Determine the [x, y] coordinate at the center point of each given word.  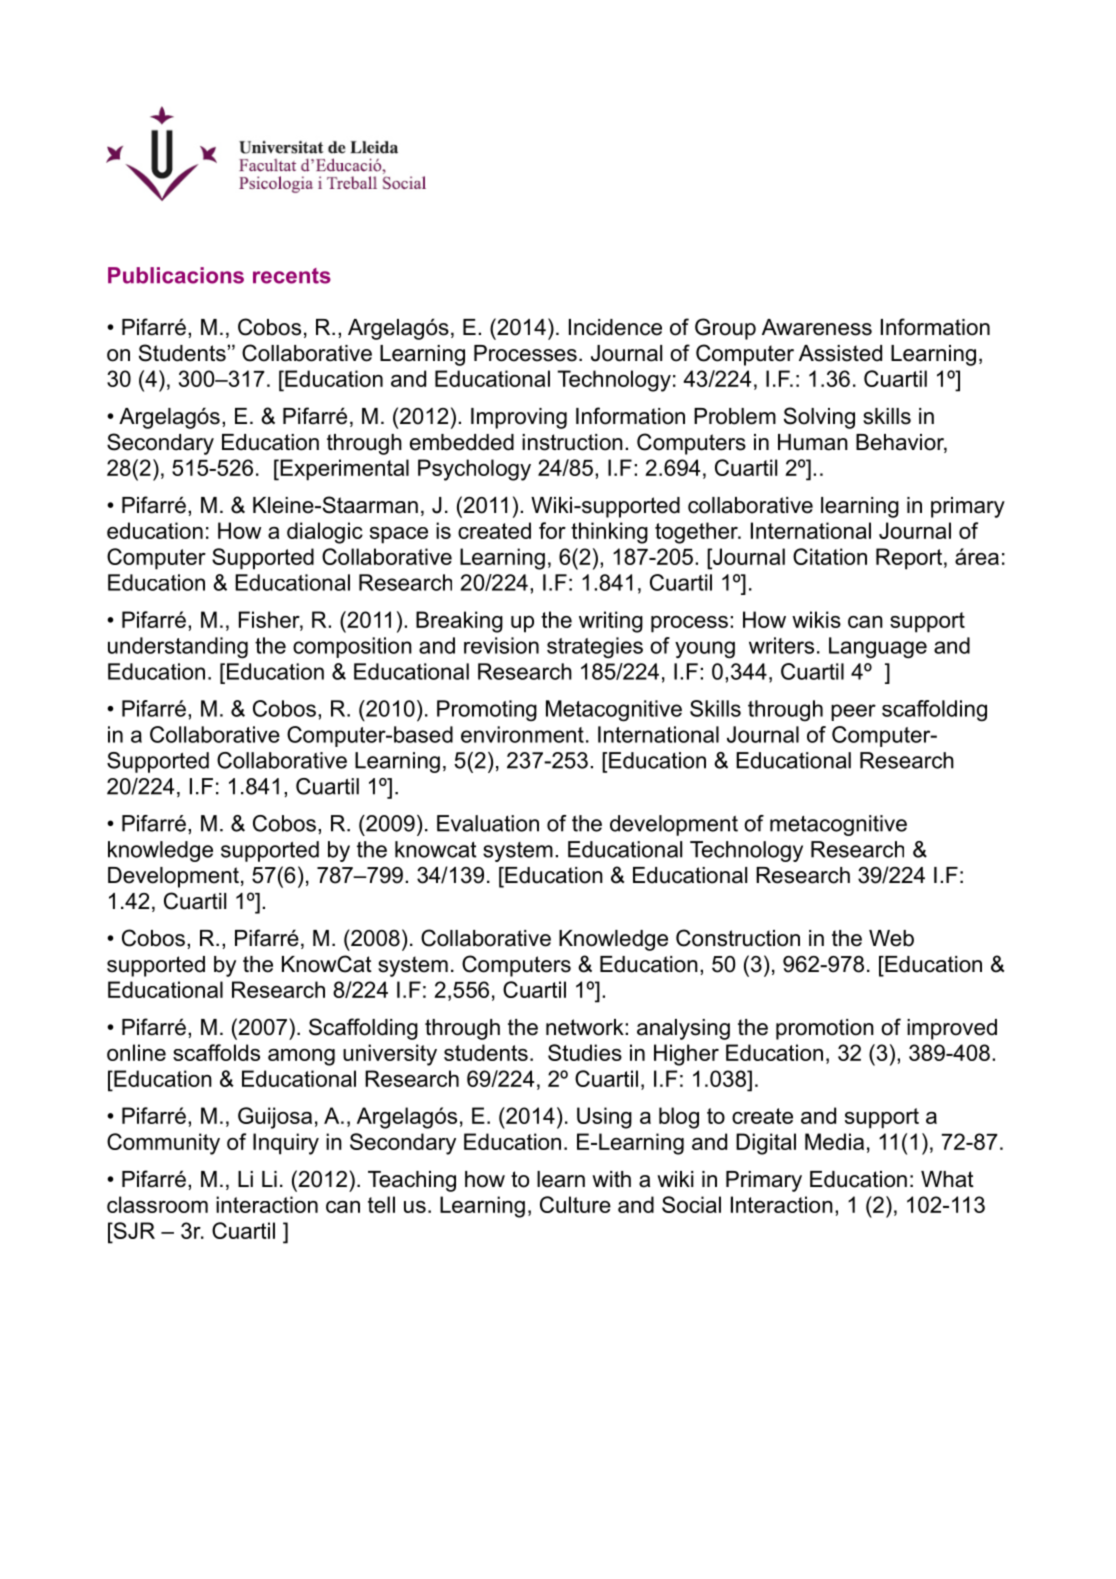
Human [813, 442]
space [399, 535]
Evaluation [488, 823]
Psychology [474, 470]
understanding [178, 648]
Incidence [615, 327]
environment [522, 734]
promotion [825, 1029]
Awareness [817, 327]
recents [292, 276]
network [586, 1027]
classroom [157, 1204]
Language [878, 648]
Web [891, 938]
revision [501, 645]
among [301, 1057]
